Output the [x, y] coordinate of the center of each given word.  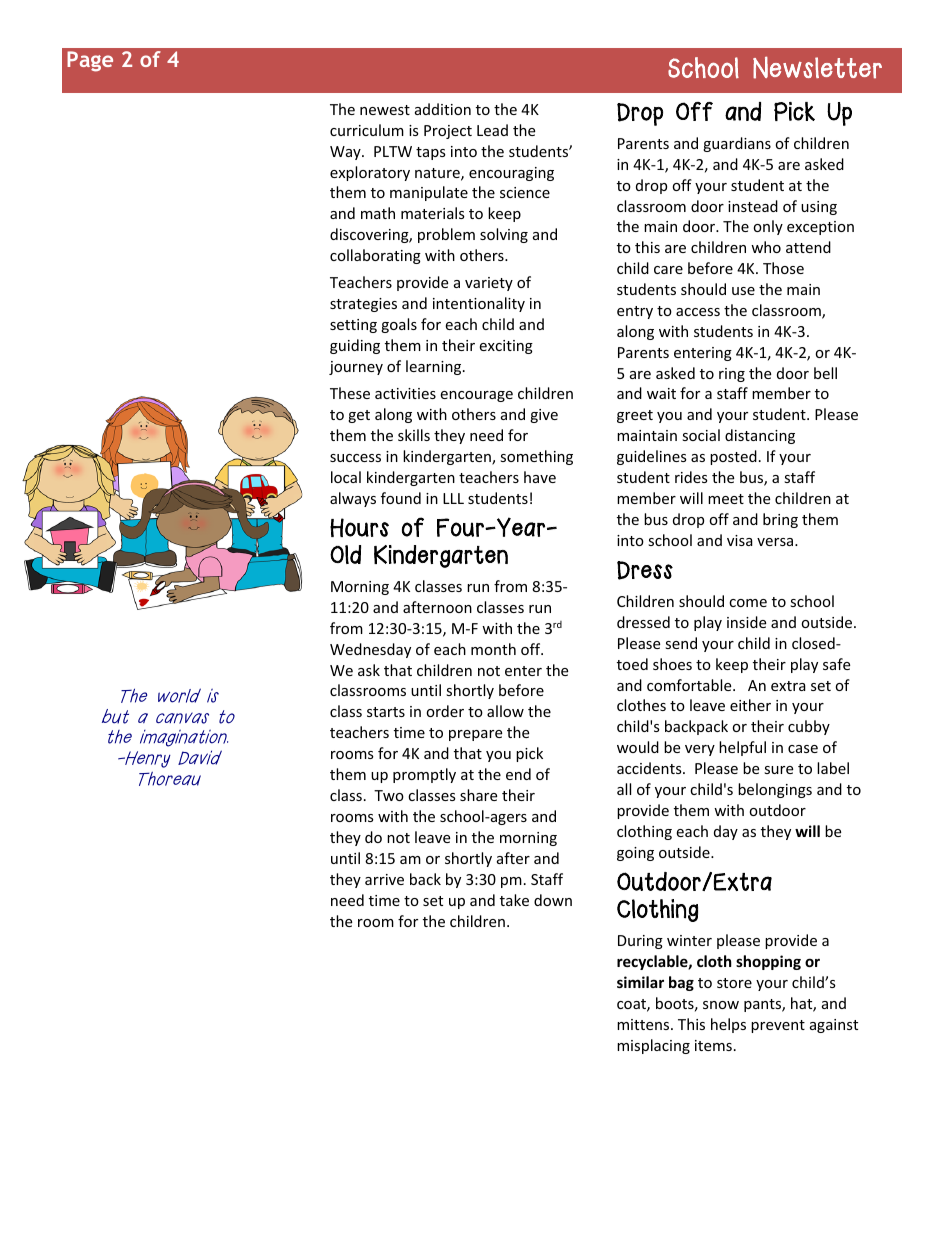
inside [746, 622]
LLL [453, 498]
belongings [775, 790]
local [346, 477]
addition [443, 109]
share [478, 795]
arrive [384, 879]
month [493, 649]
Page [90, 61]
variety [489, 284]
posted [733, 457]
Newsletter [817, 67]
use [743, 291]
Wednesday [370, 650]
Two [389, 795]
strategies [363, 305]
